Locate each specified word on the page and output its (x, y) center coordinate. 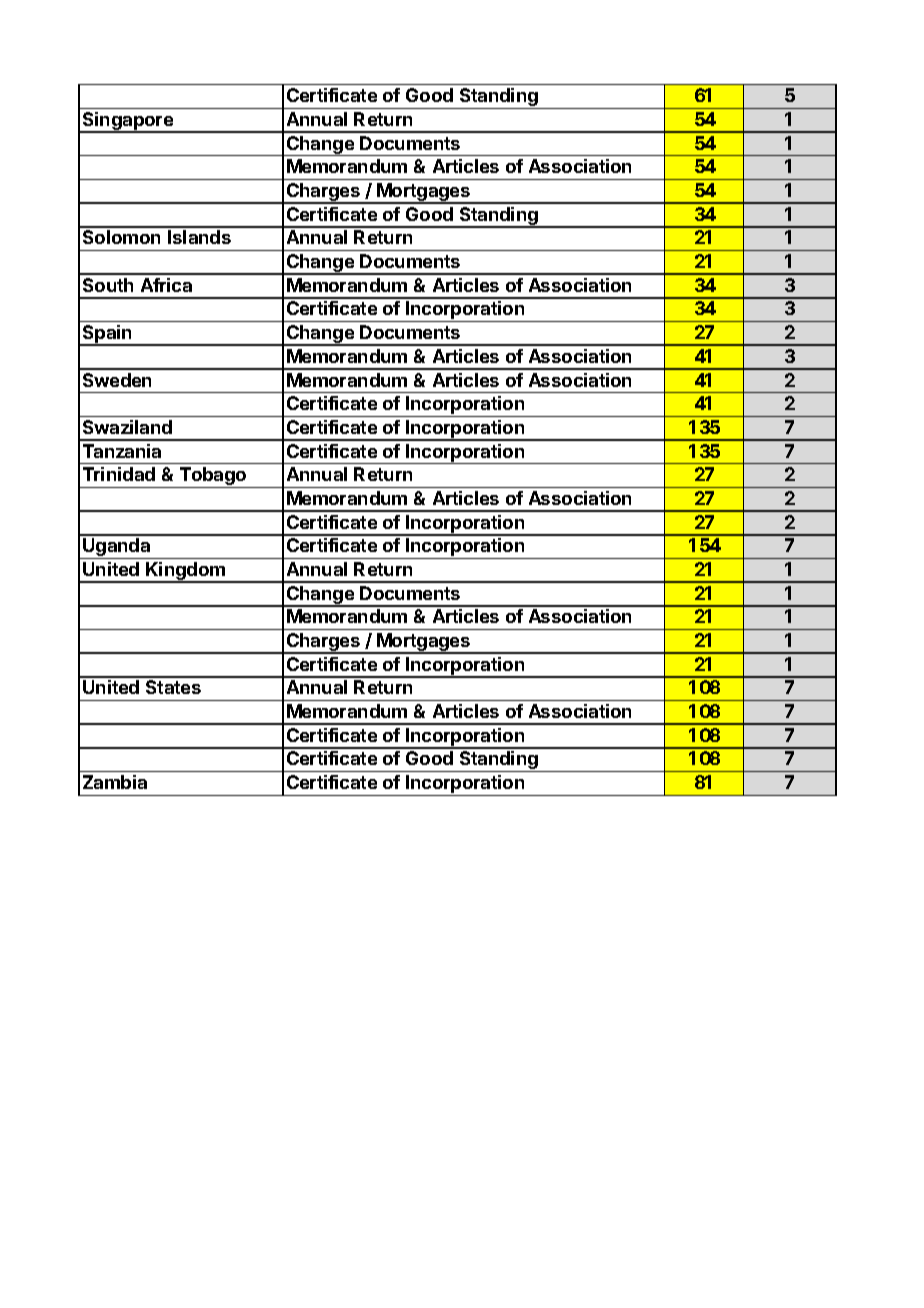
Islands (199, 237)
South (108, 285)
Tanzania (122, 451)
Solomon (121, 237)
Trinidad (119, 474)
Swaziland (127, 427)
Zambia (115, 782)
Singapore (128, 122)
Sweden (117, 380)
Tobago (213, 477)
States (173, 687)
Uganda (117, 548)
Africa (166, 285)
